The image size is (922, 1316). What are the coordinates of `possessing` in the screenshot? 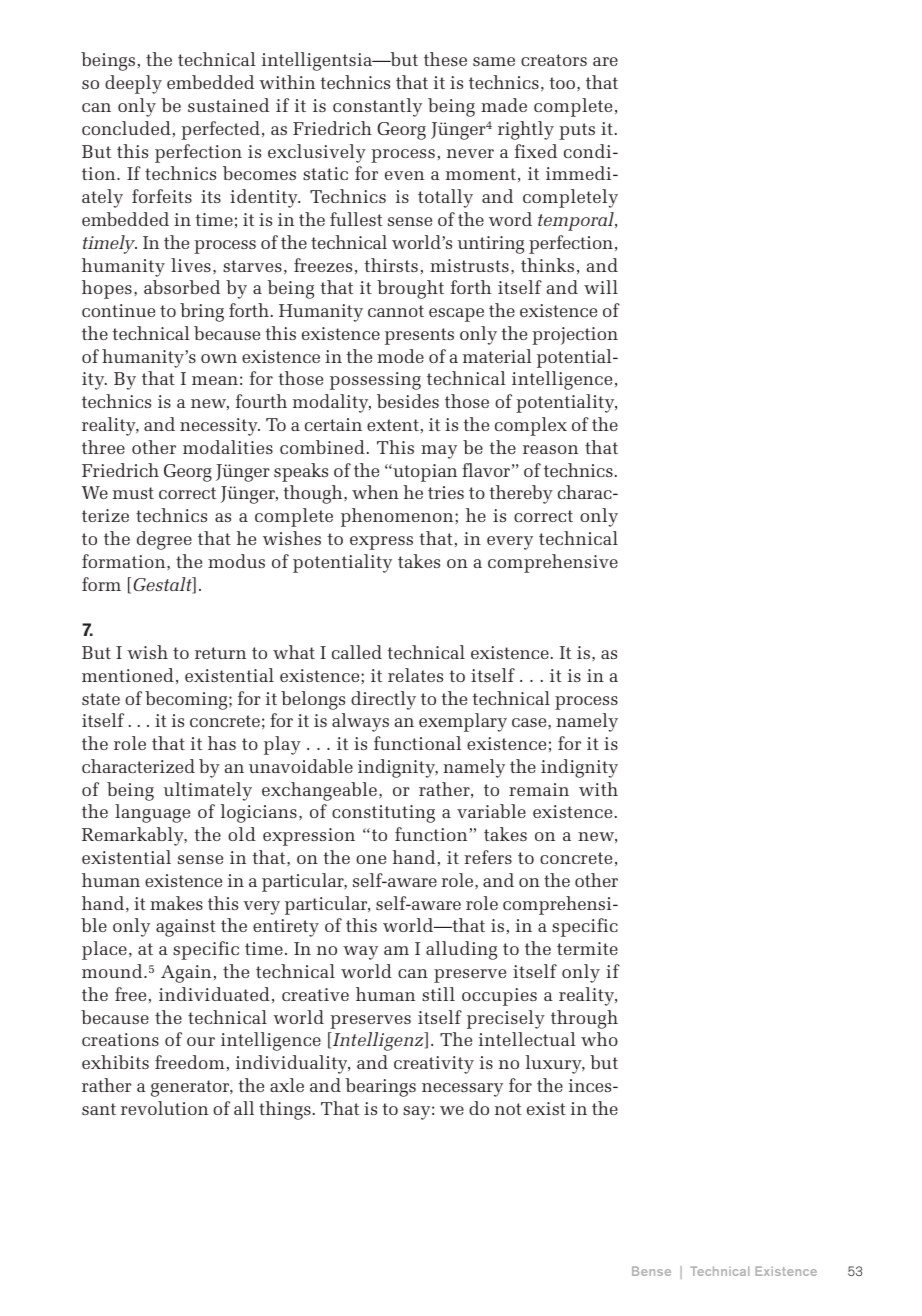 It's located at (375, 381).
